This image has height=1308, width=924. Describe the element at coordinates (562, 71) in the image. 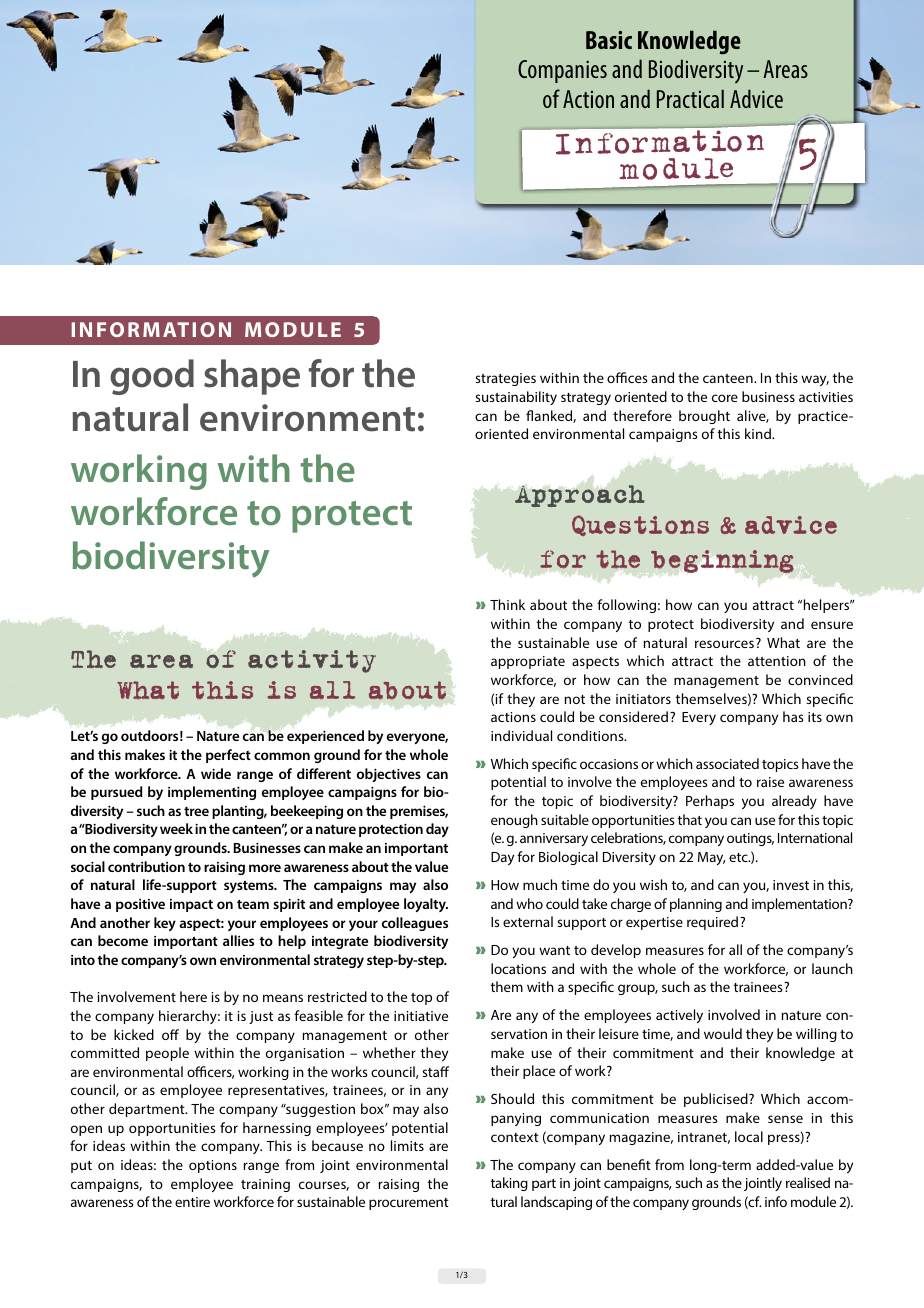

I see `Companies` at that location.
